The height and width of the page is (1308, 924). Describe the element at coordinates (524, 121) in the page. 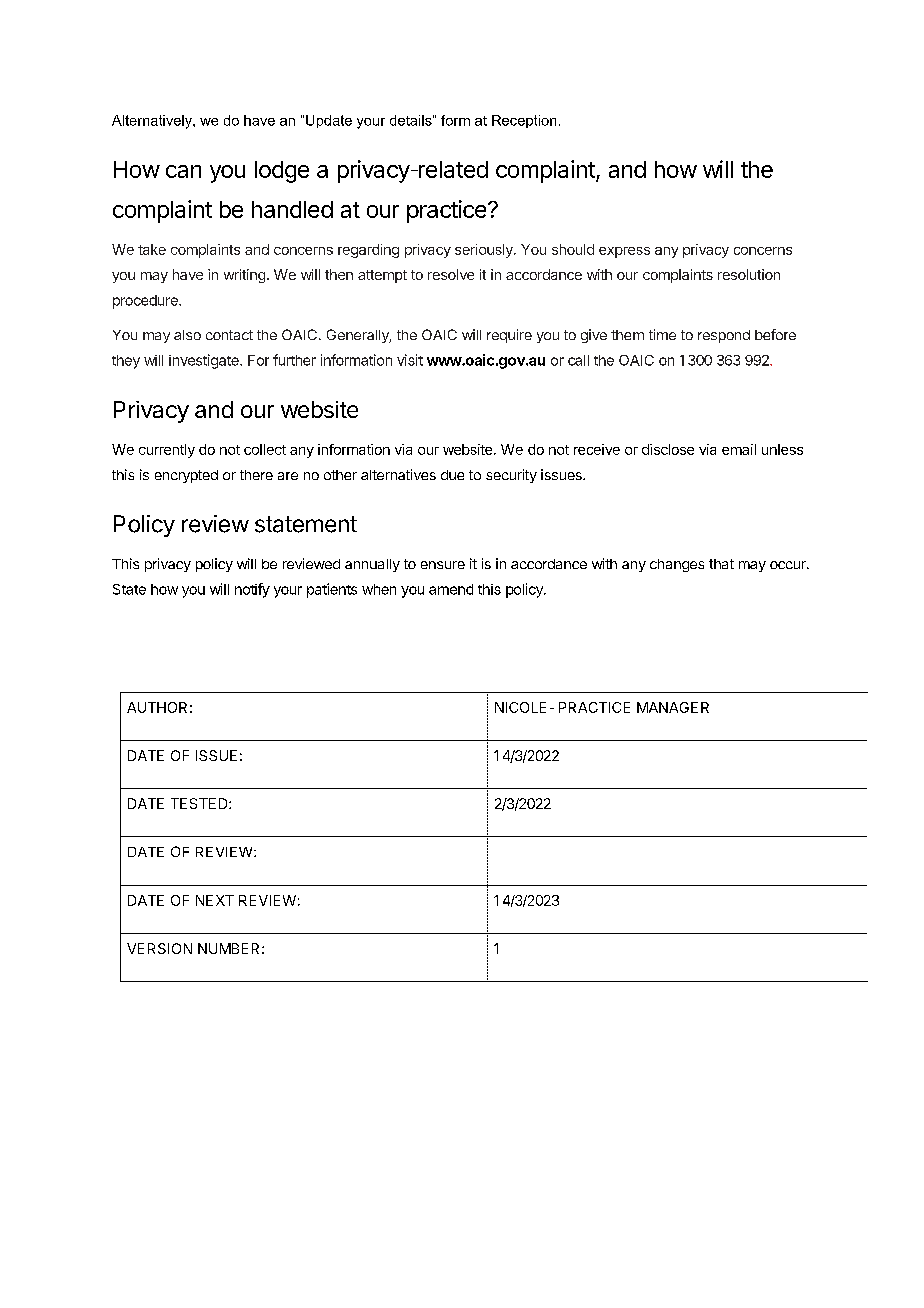

I see `Reception` at that location.
